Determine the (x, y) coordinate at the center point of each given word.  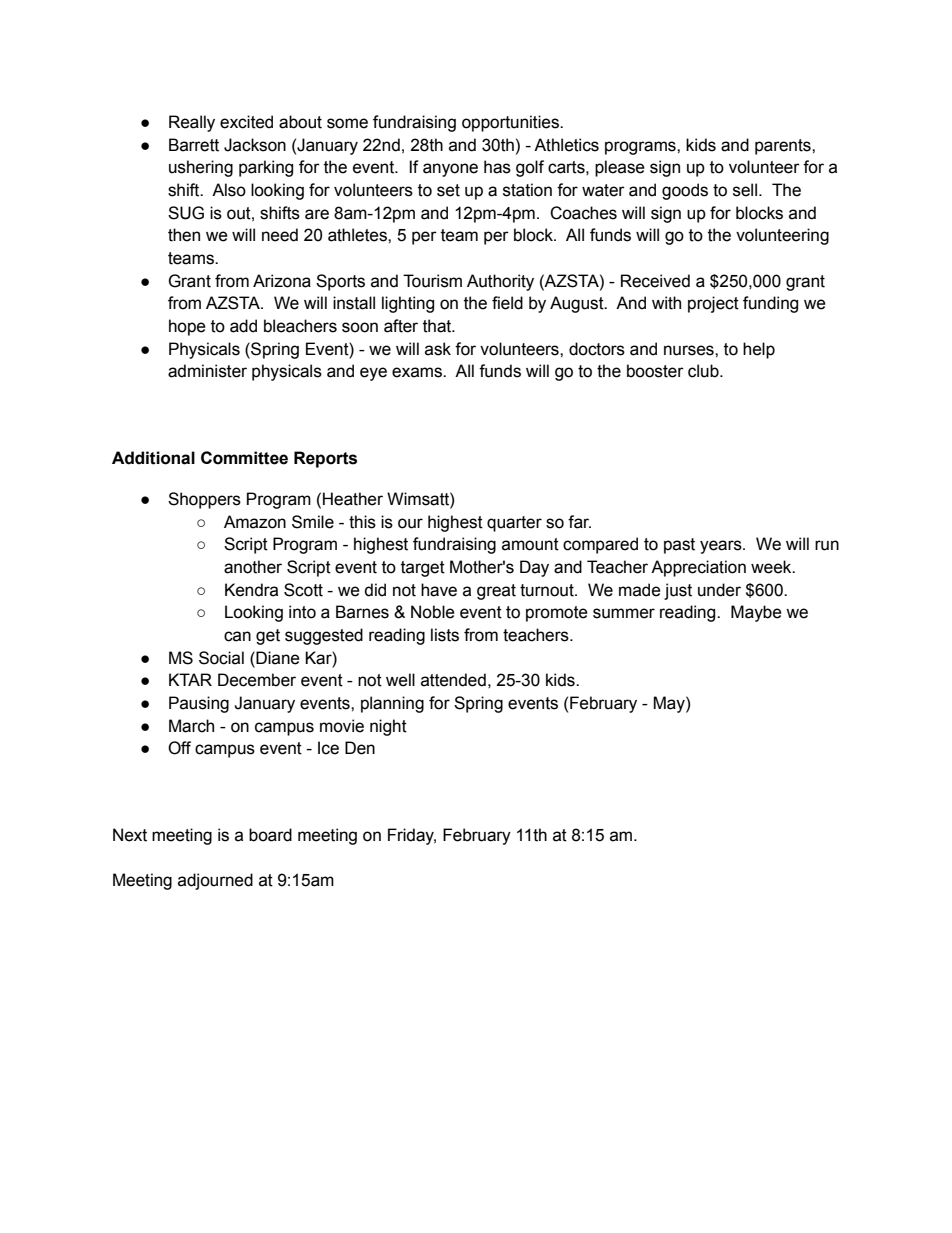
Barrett (194, 145)
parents (784, 147)
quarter (514, 524)
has (497, 167)
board (270, 835)
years (722, 547)
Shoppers (204, 500)
